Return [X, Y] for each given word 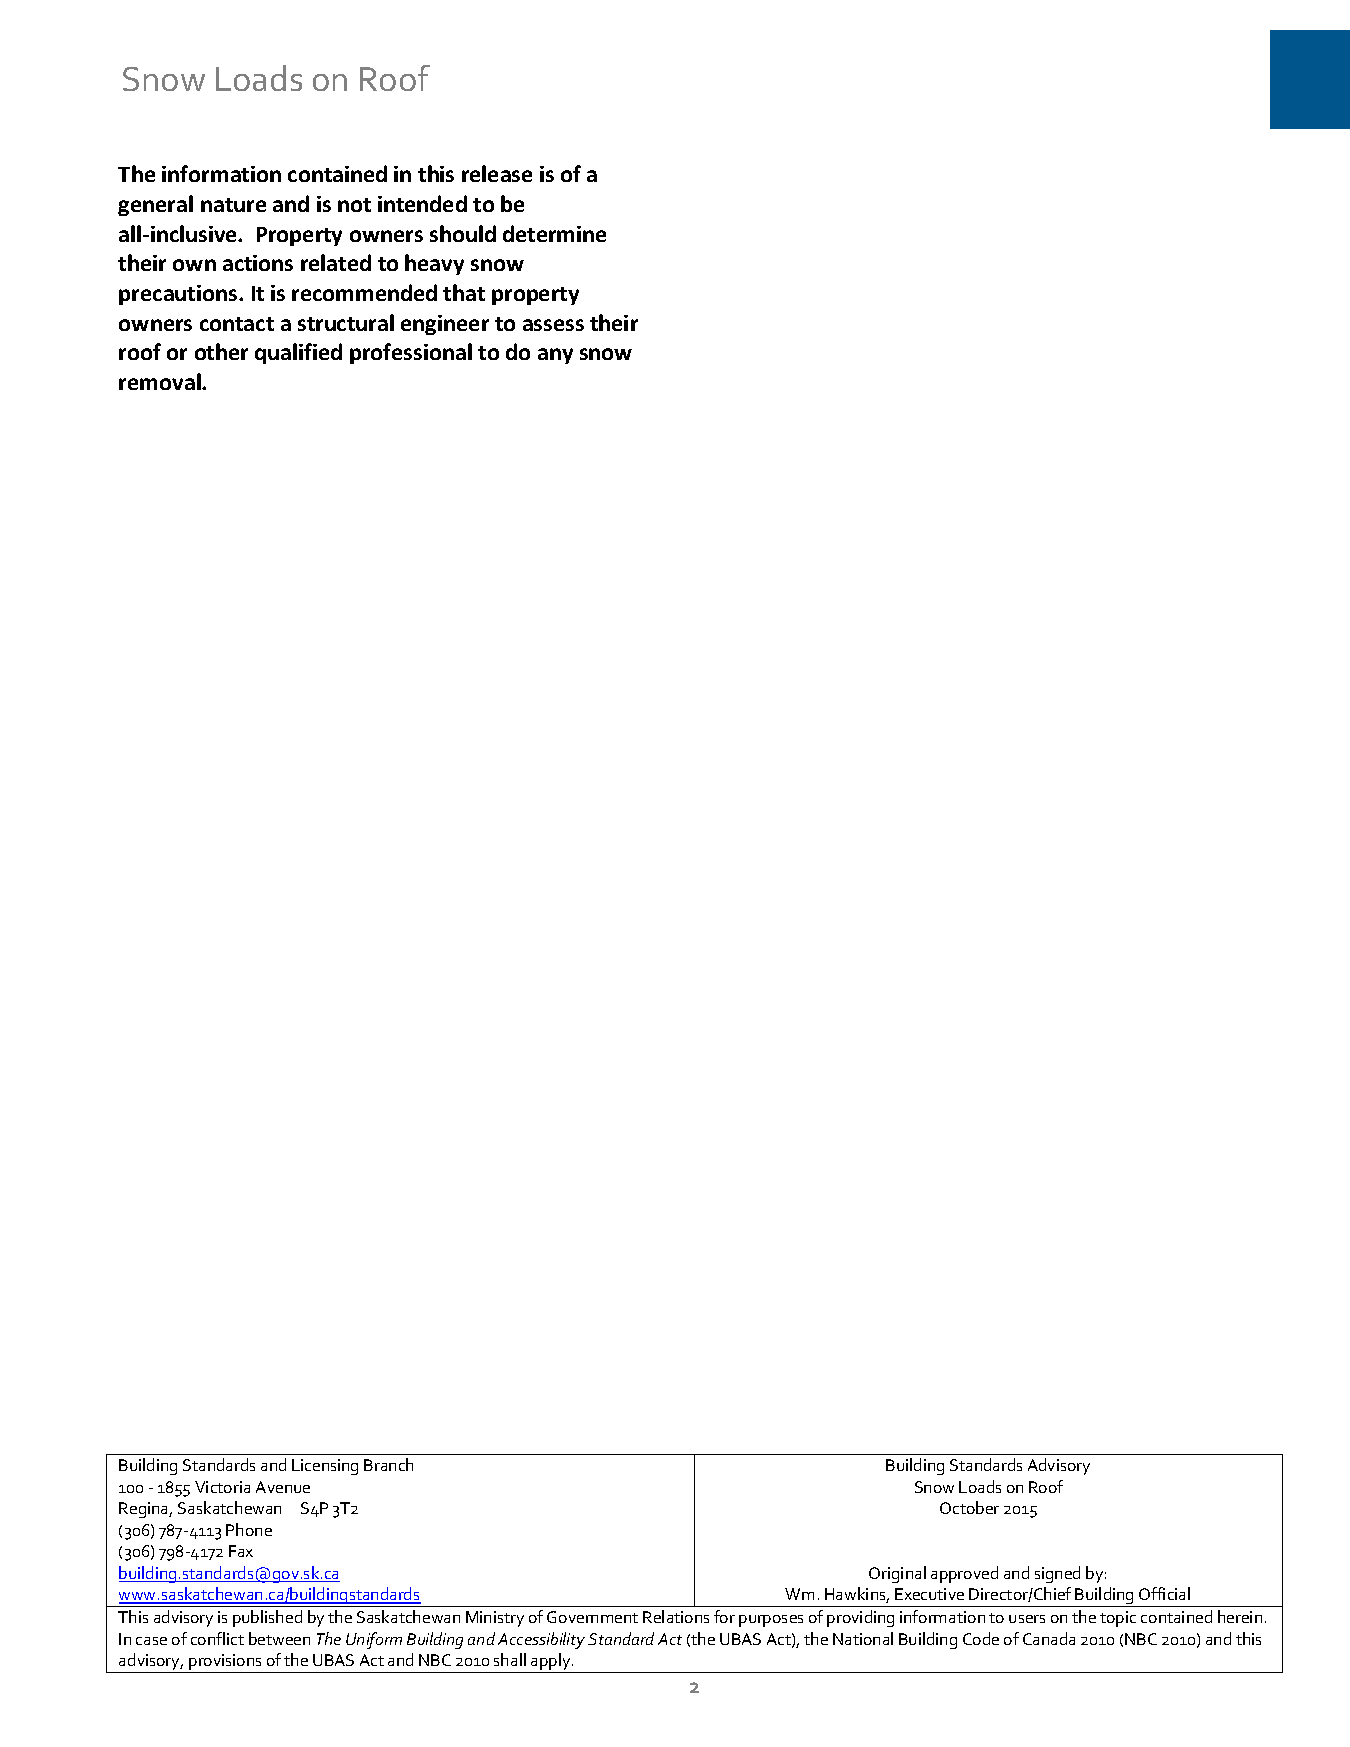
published [267, 1618]
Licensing [325, 1467]
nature [233, 205]
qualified [298, 353]
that [464, 292]
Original [897, 1574]
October [969, 1507]
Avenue [283, 1487]
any [555, 356]
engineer [445, 325]
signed [1057, 1574]
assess [553, 325]
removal [161, 381]
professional [411, 353]
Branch [388, 1464]
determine [554, 233]
